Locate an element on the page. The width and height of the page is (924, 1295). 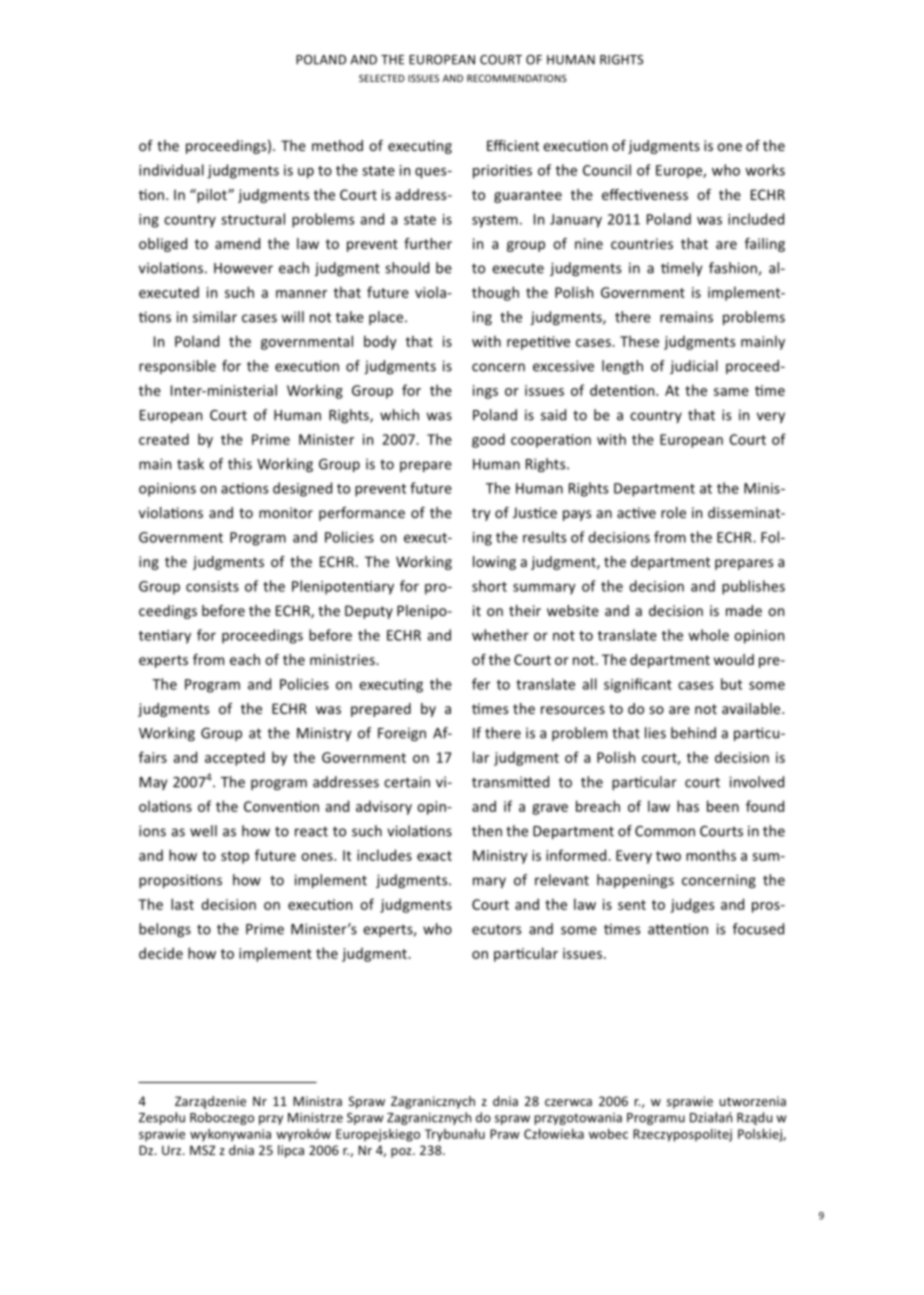
short is located at coordinates (489, 586).
